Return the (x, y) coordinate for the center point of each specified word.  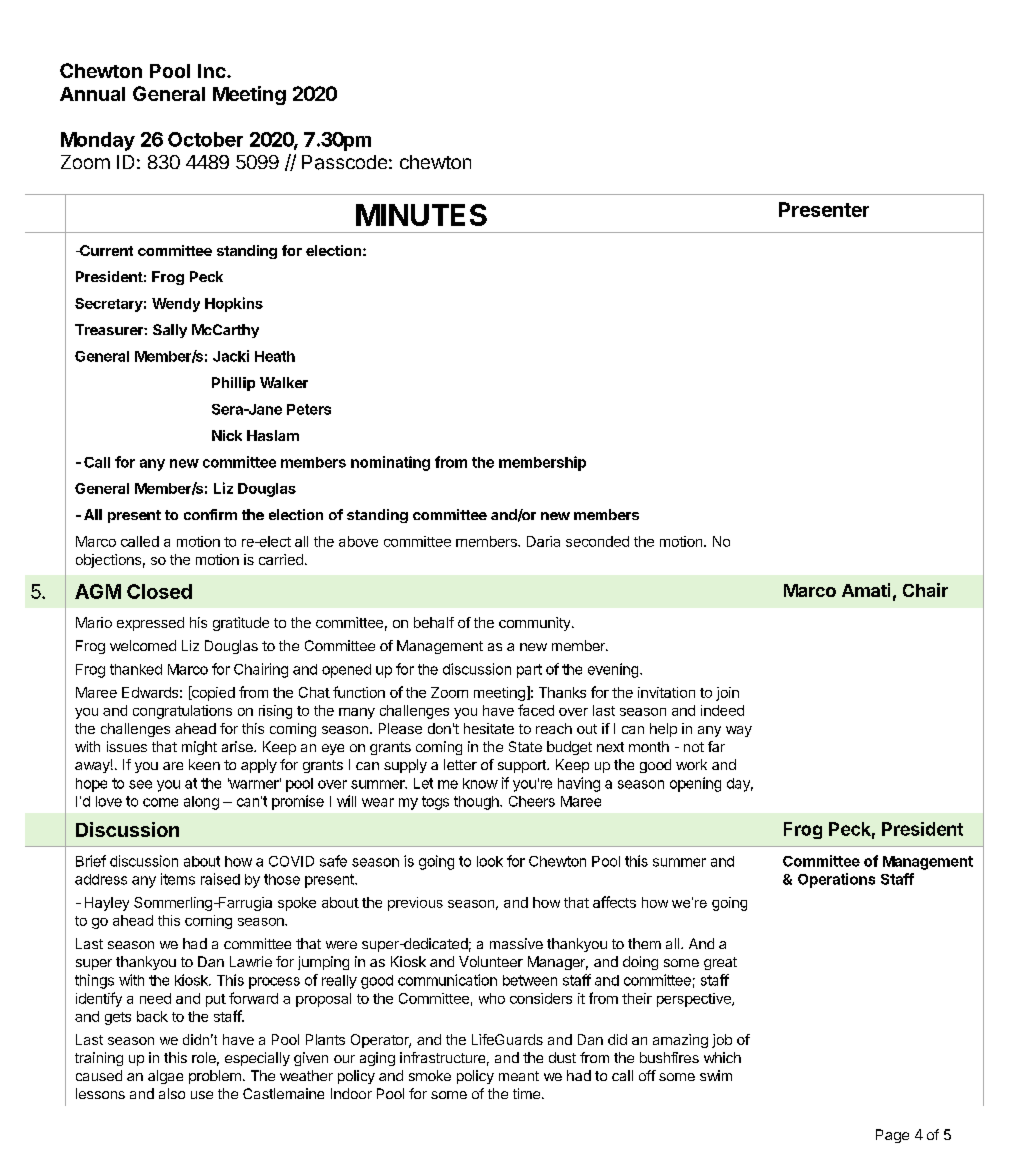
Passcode (344, 162)
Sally (170, 331)
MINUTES (421, 215)
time (526, 1093)
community (536, 624)
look (490, 861)
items (178, 879)
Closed (159, 591)
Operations (836, 880)
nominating (390, 463)
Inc (213, 71)
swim (716, 1075)
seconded (597, 541)
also (172, 1093)
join (727, 694)
